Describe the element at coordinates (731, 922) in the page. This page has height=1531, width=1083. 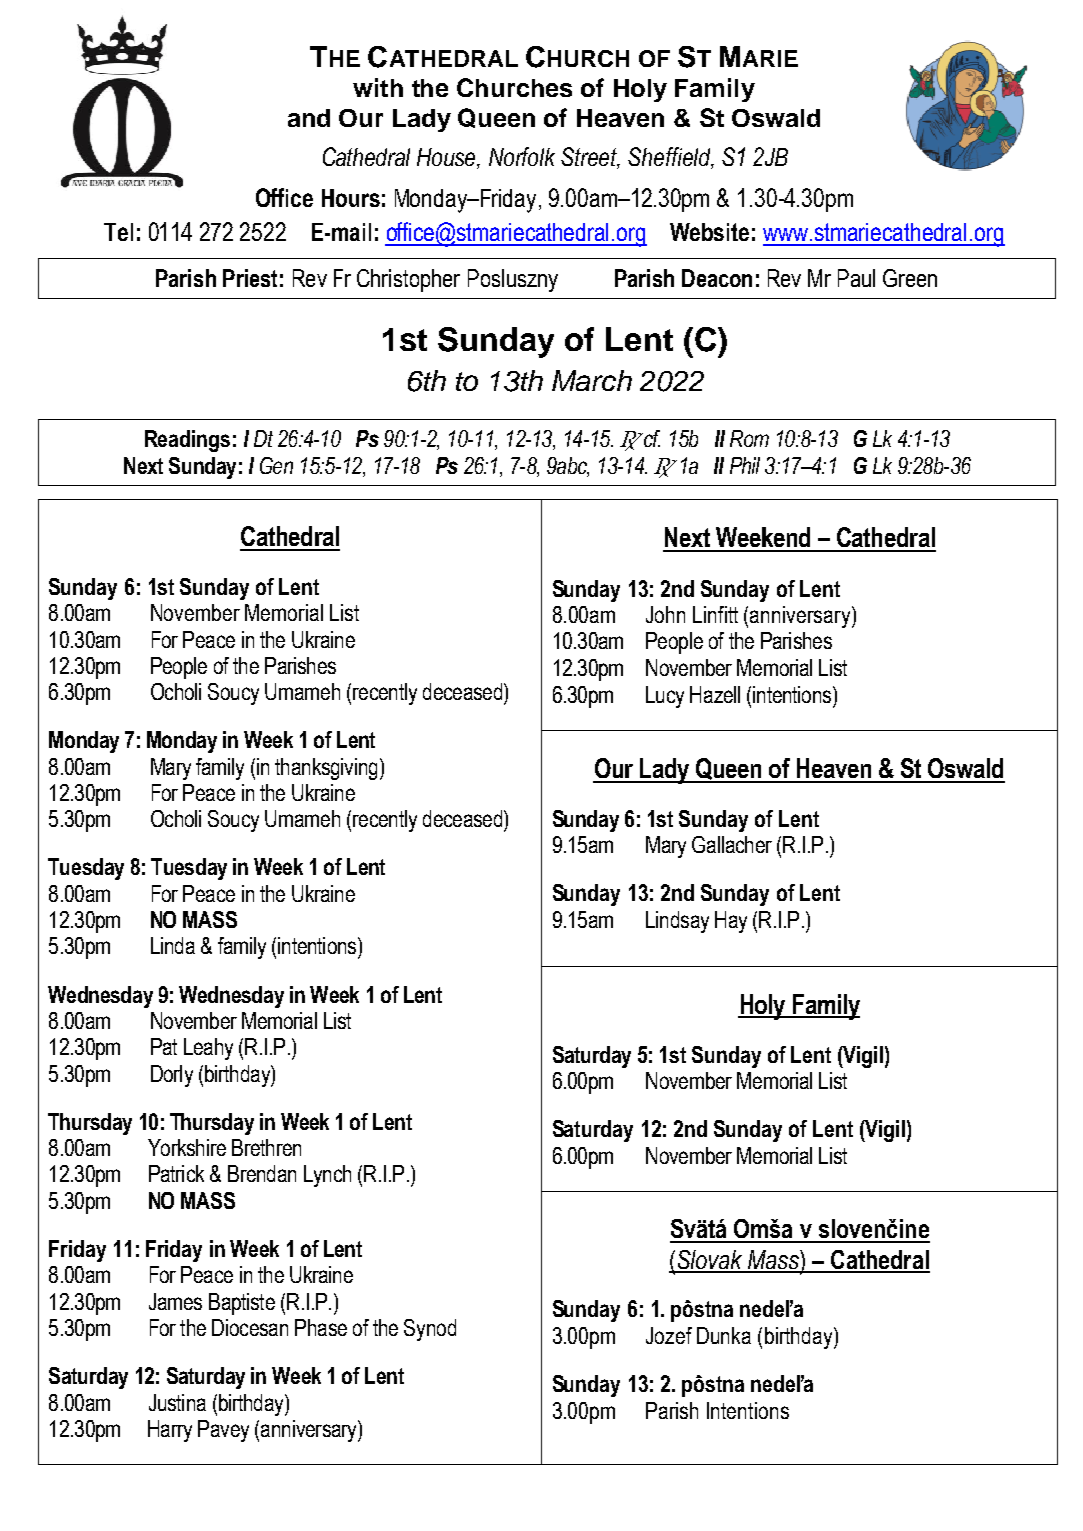
I see `Hay` at that location.
